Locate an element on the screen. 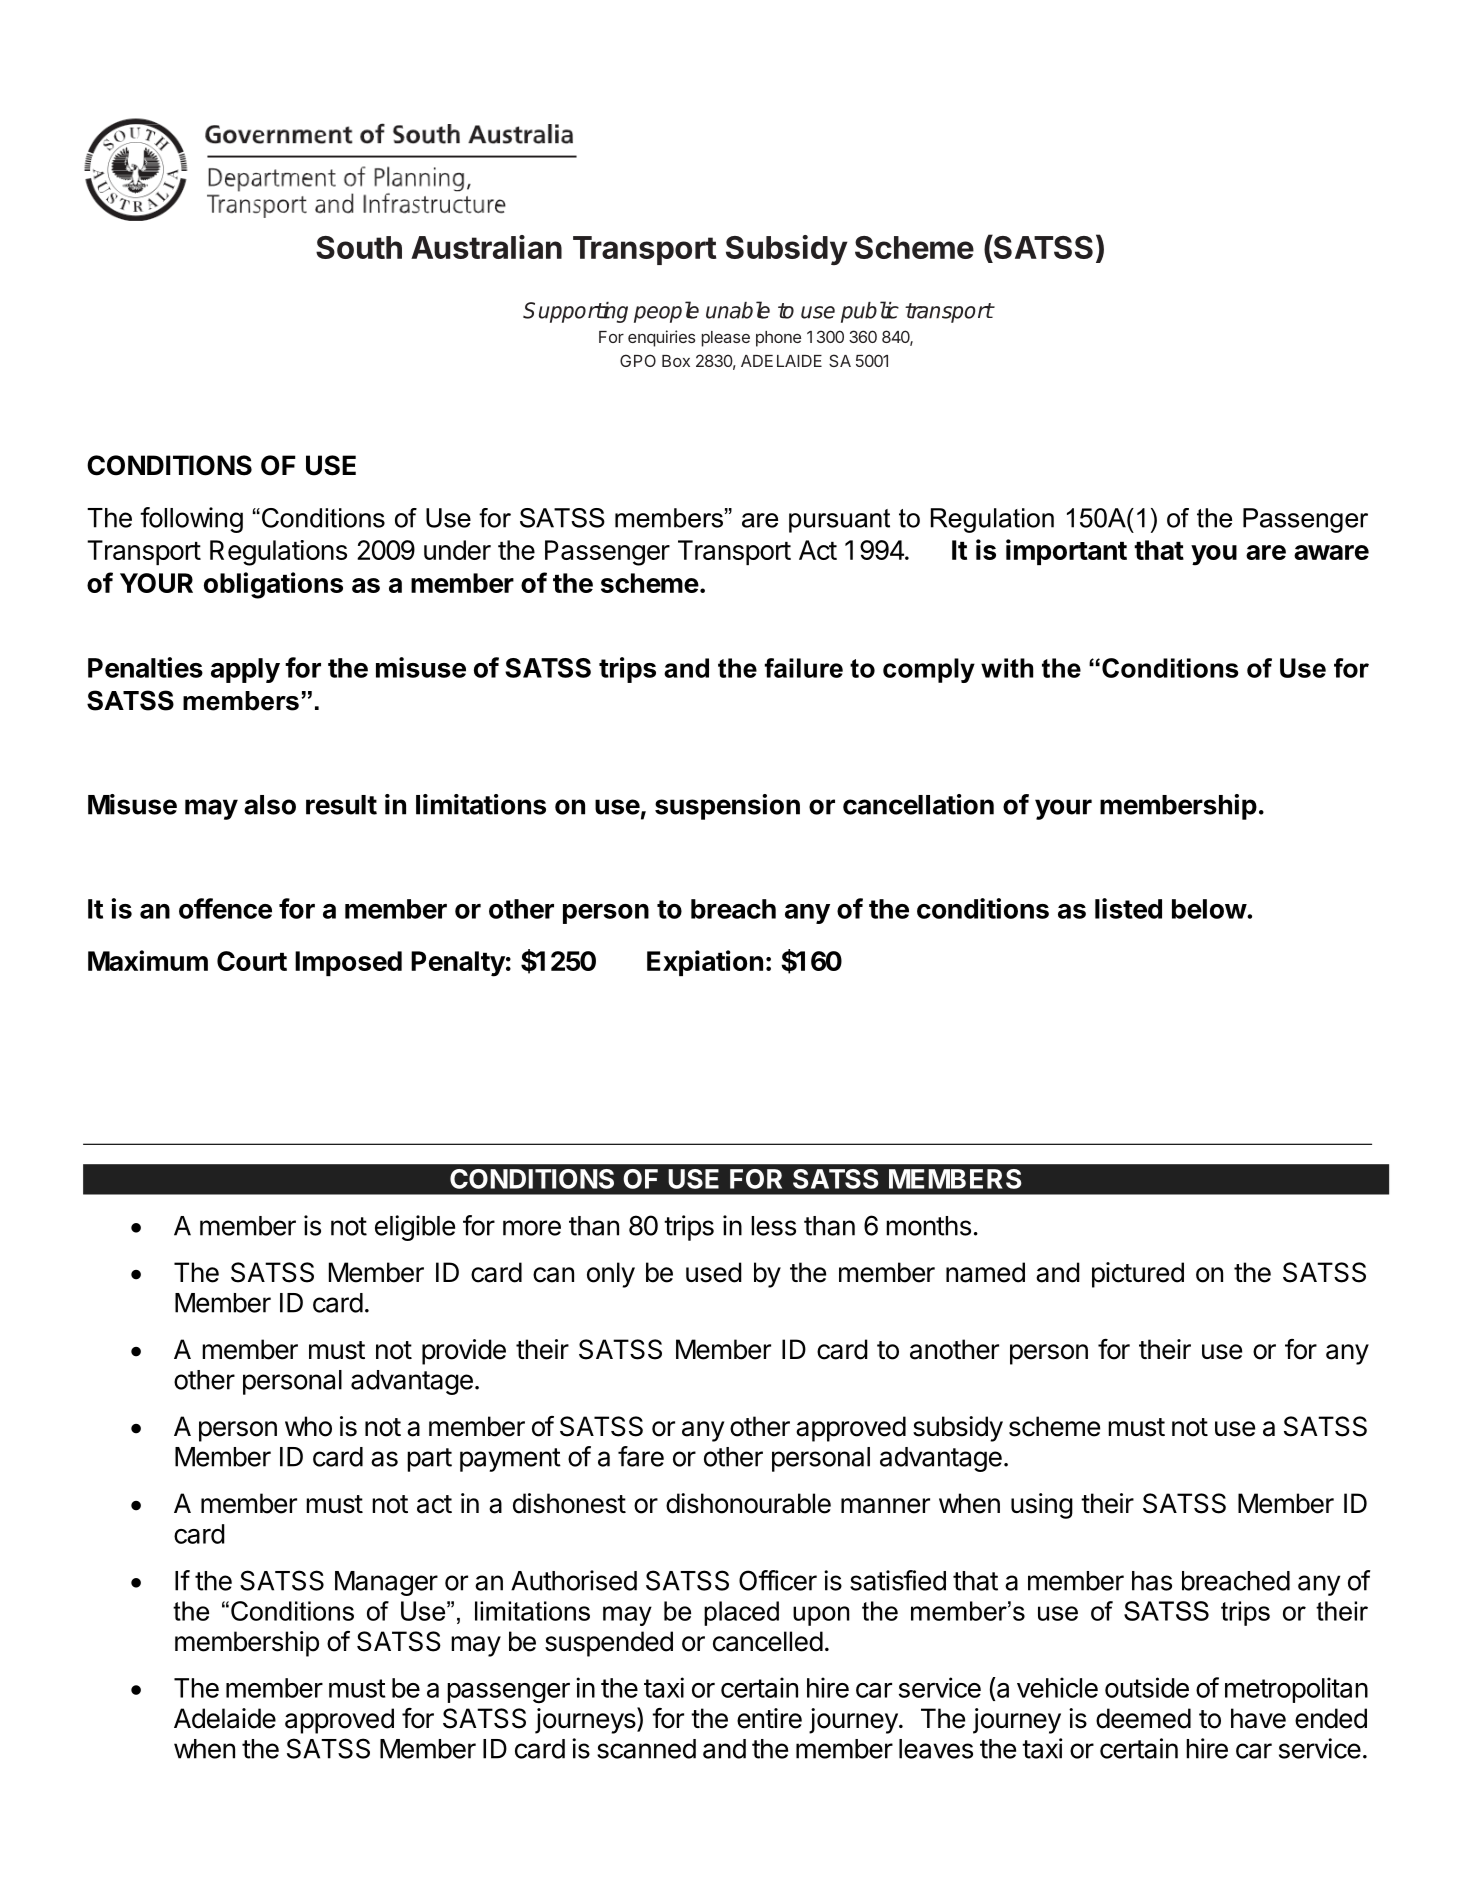 The height and width of the screenshot is (1904, 1472). Court is located at coordinates (252, 961).
